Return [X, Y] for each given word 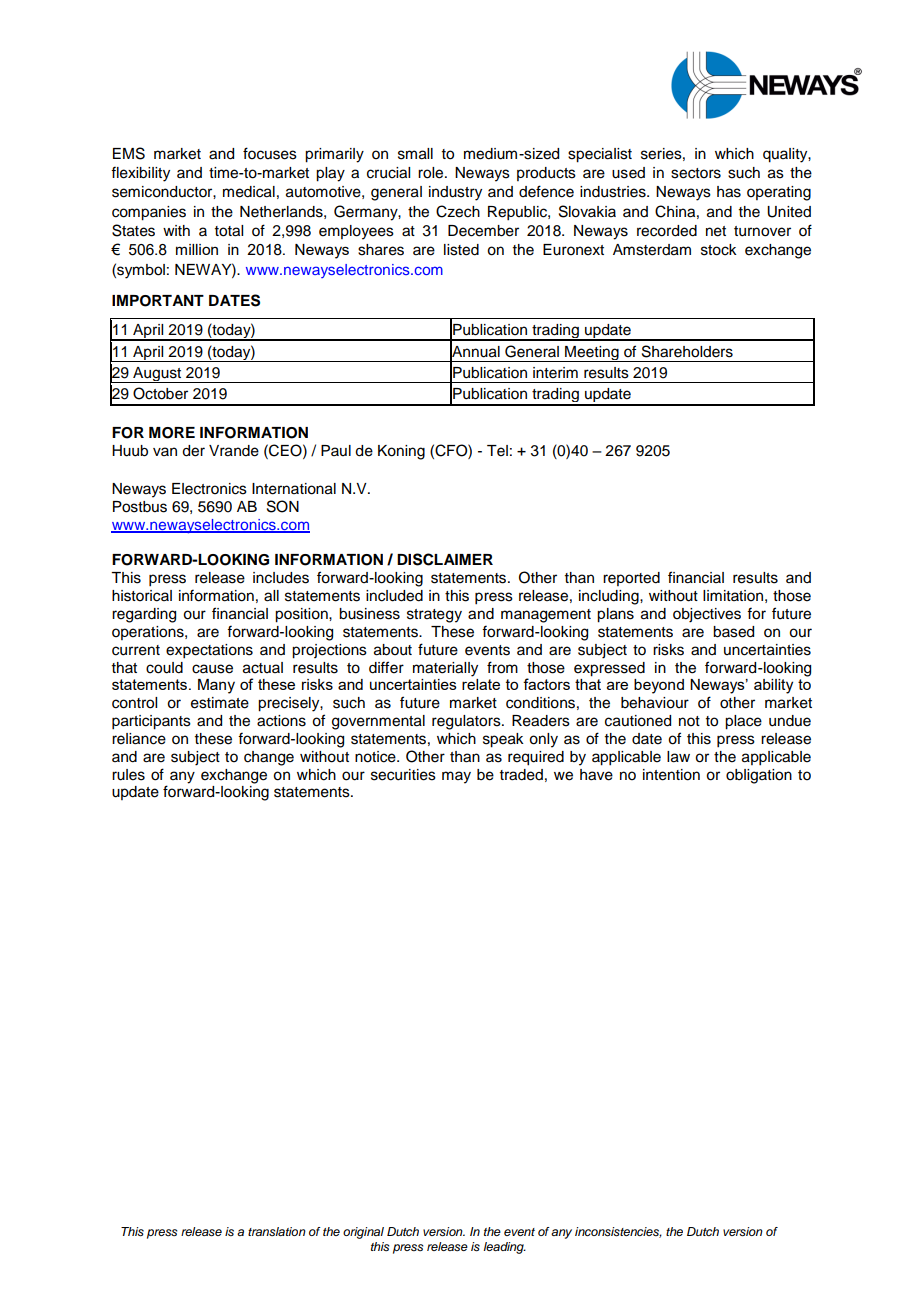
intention [671, 775]
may [456, 777]
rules [128, 775]
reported [631, 579]
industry [455, 193]
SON [283, 506]
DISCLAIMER [445, 559]
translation [277, 1231]
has [729, 192]
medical [249, 192]
